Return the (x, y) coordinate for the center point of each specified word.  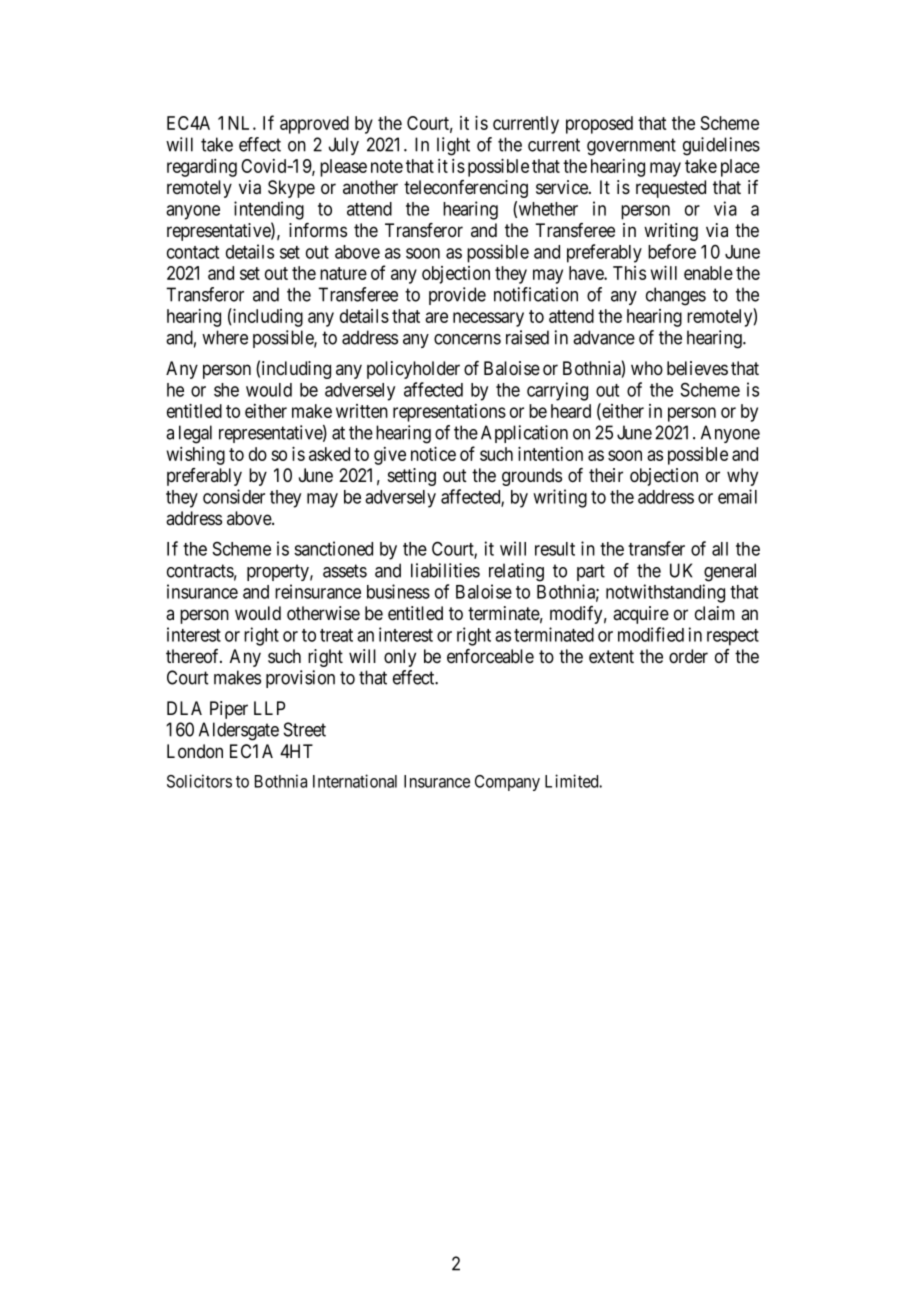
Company (507, 783)
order (688, 656)
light (453, 146)
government (631, 147)
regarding (202, 168)
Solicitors (199, 781)
